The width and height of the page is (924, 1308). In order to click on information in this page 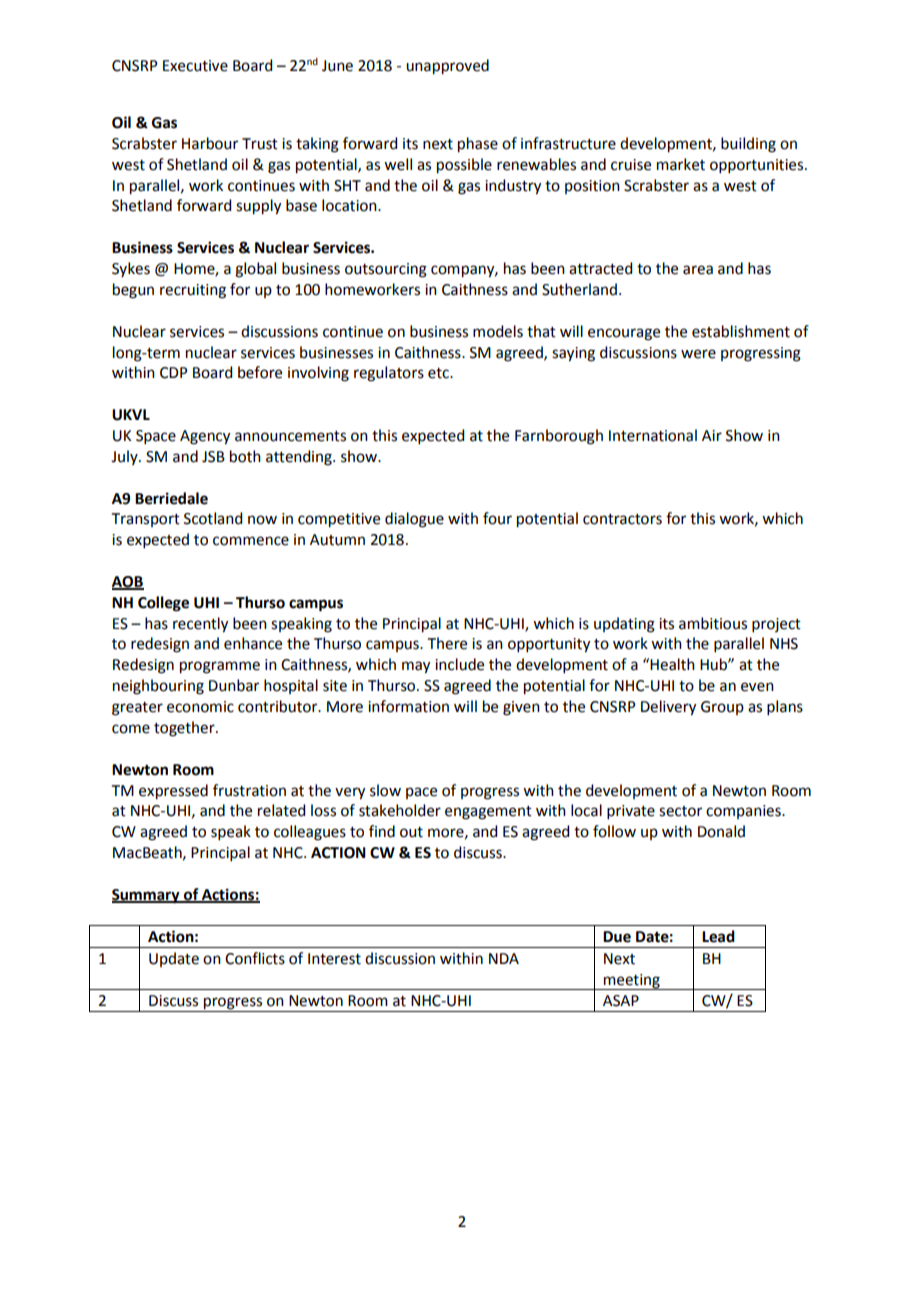, I will do `click(408, 706)`.
